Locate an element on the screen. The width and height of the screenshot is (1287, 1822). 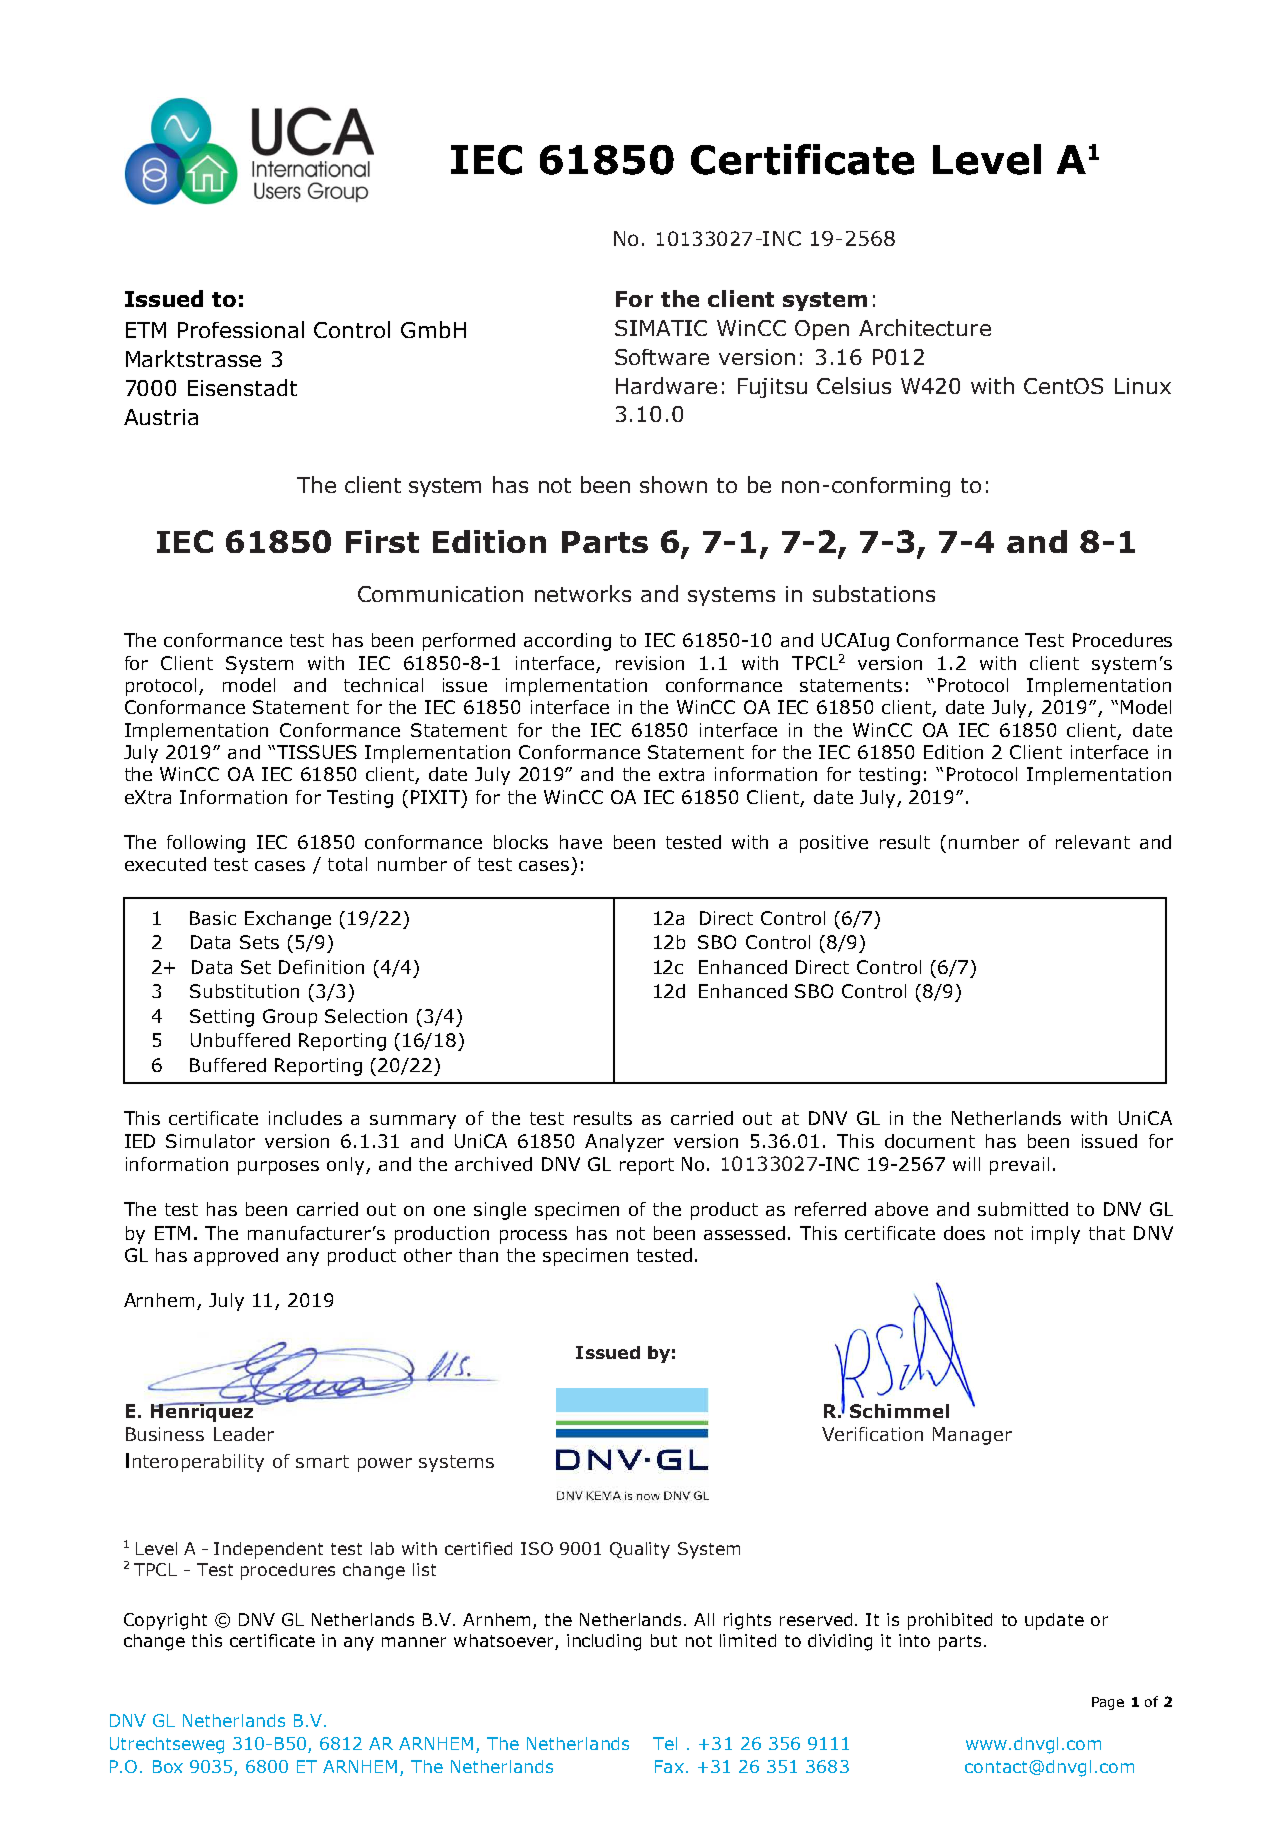
relevant is located at coordinates (1093, 842).
